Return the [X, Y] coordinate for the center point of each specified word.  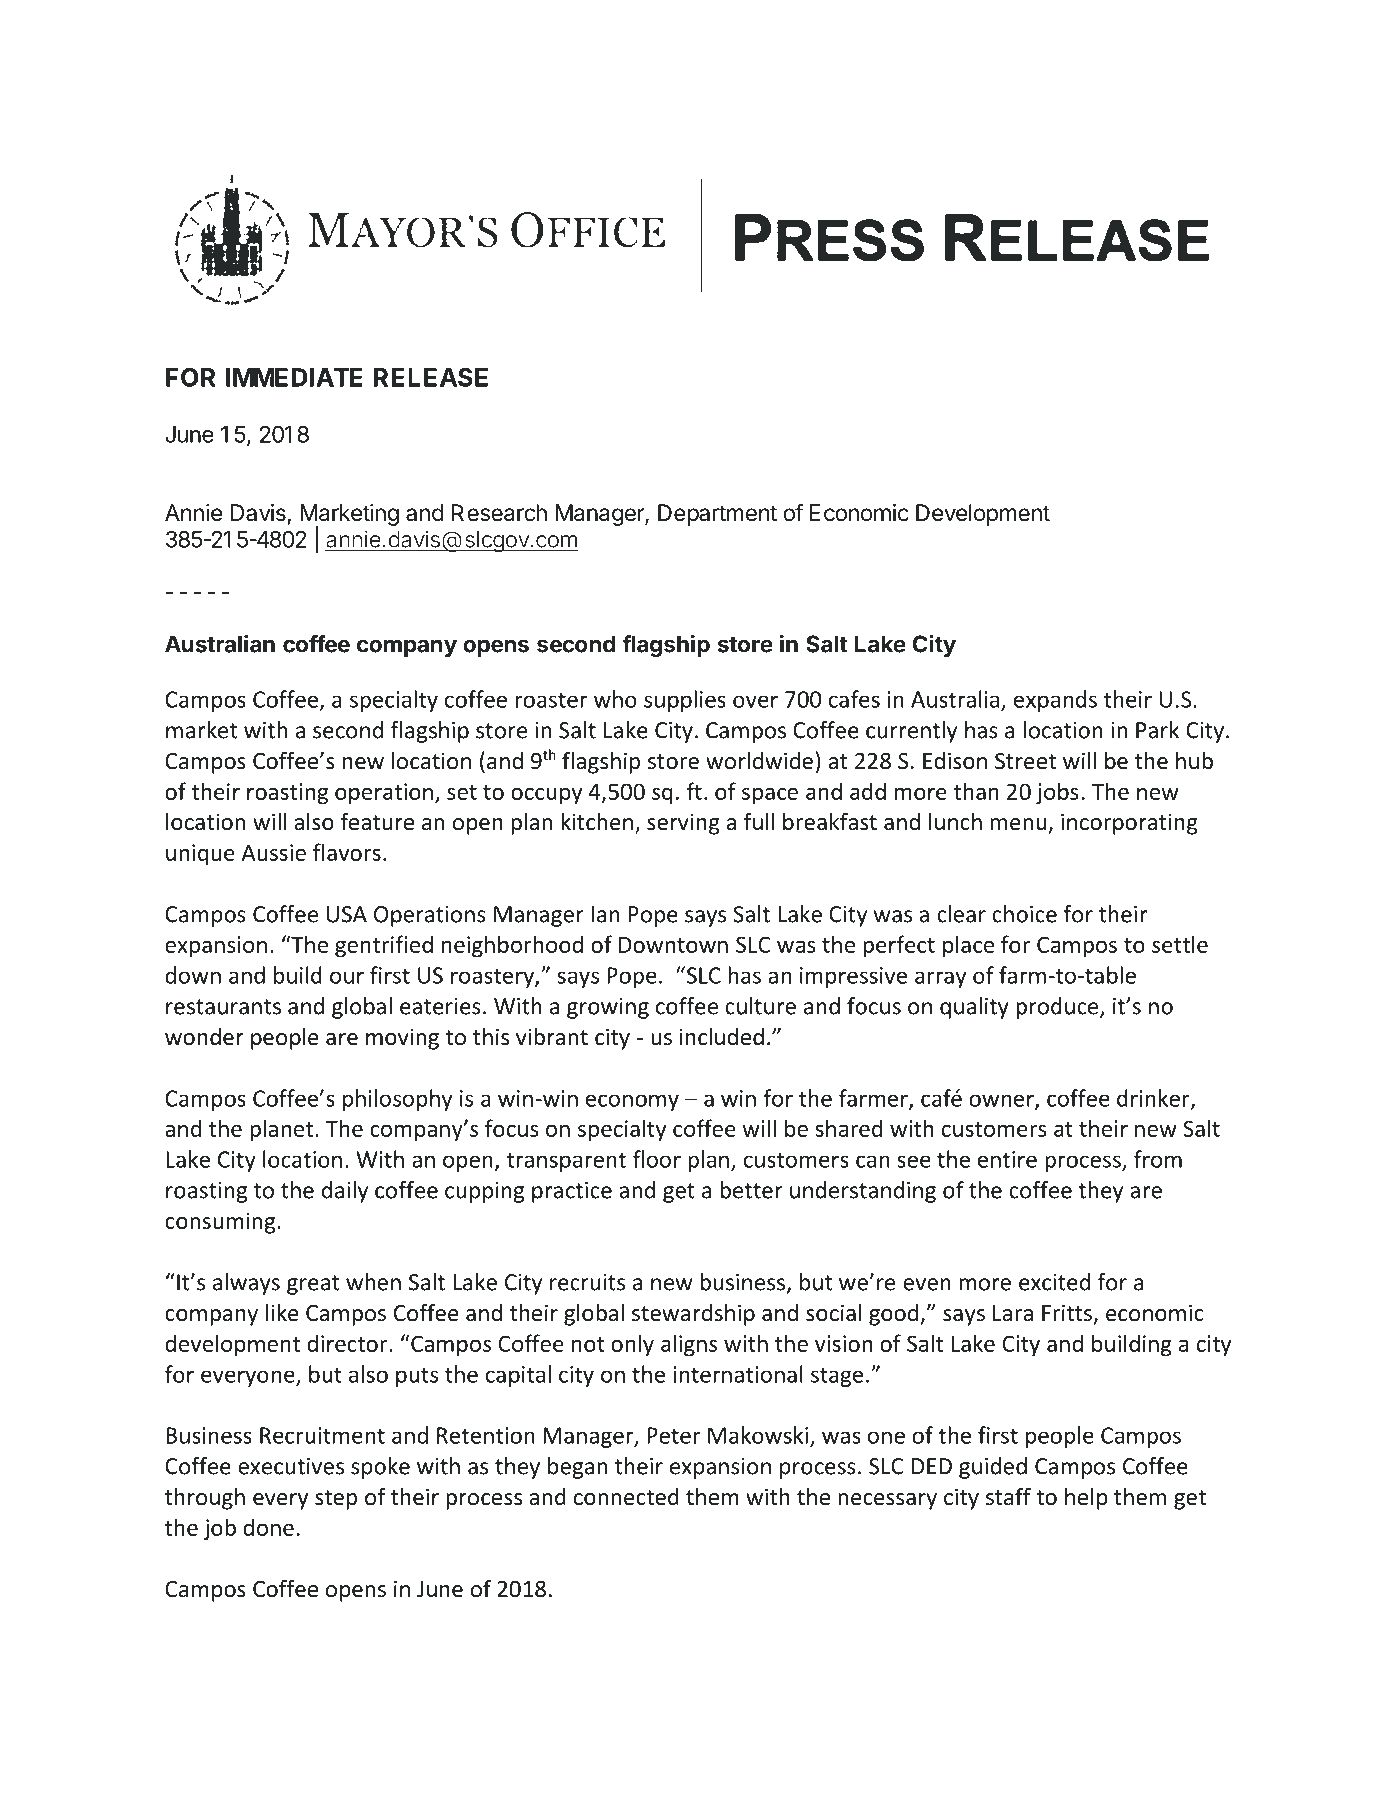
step [336, 1500]
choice [1024, 914]
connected [626, 1497]
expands [1055, 701]
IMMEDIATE [294, 377]
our [347, 977]
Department [717, 515]
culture [760, 1006]
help [1086, 1499]
